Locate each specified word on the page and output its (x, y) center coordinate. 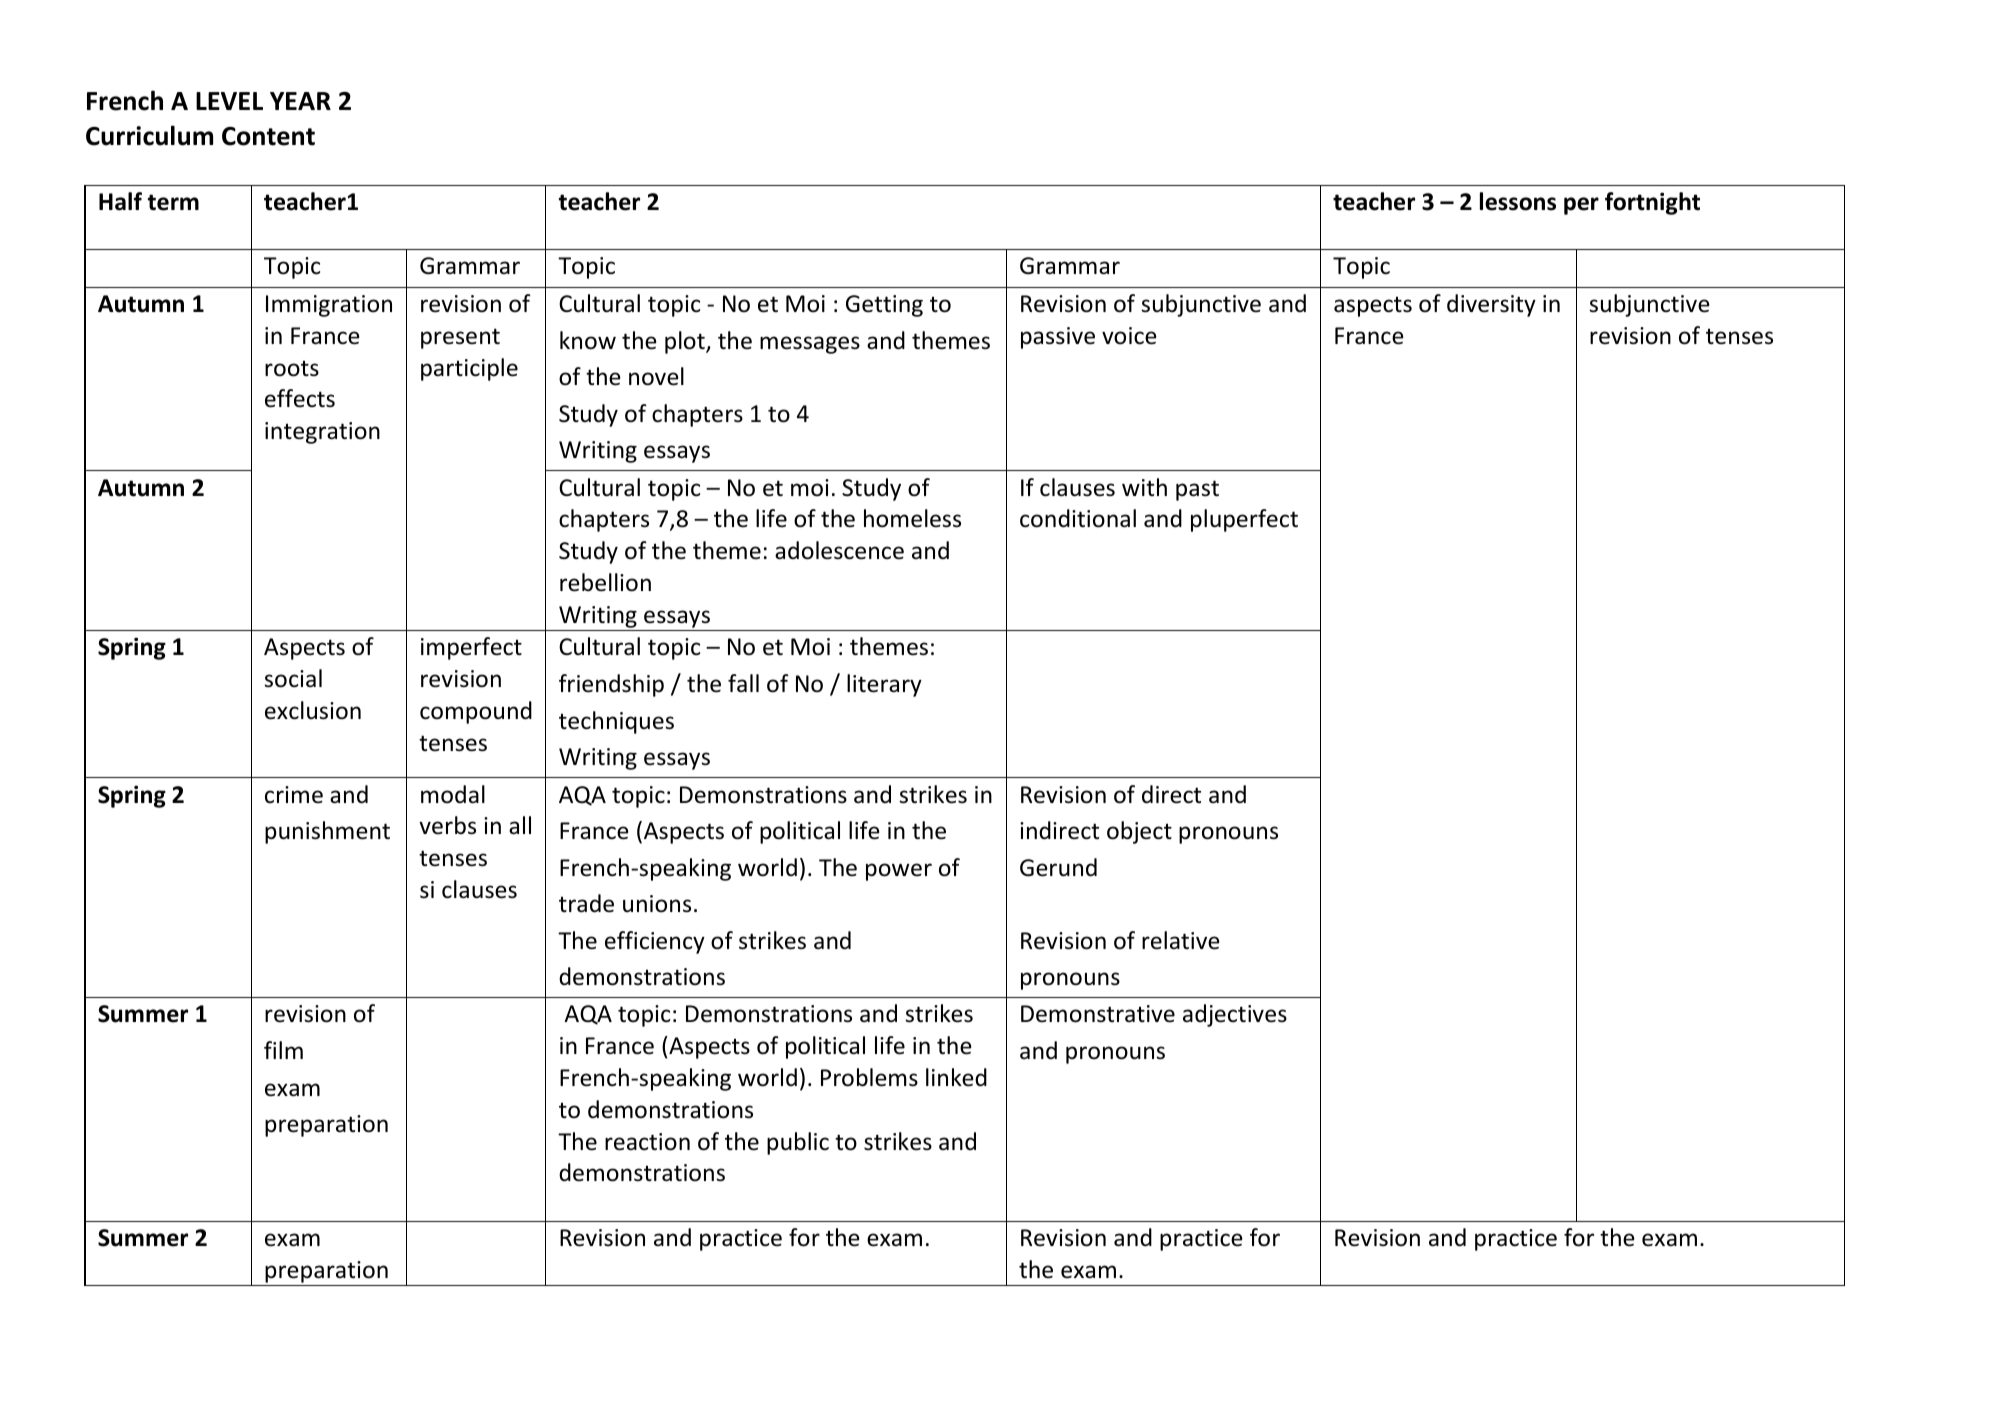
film (283, 1050)
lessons (1518, 201)
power (899, 872)
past (1197, 490)
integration (322, 433)
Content (268, 136)
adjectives (1235, 1015)
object (1139, 832)
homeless (912, 518)
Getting (884, 306)
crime (294, 795)
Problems (869, 1077)
